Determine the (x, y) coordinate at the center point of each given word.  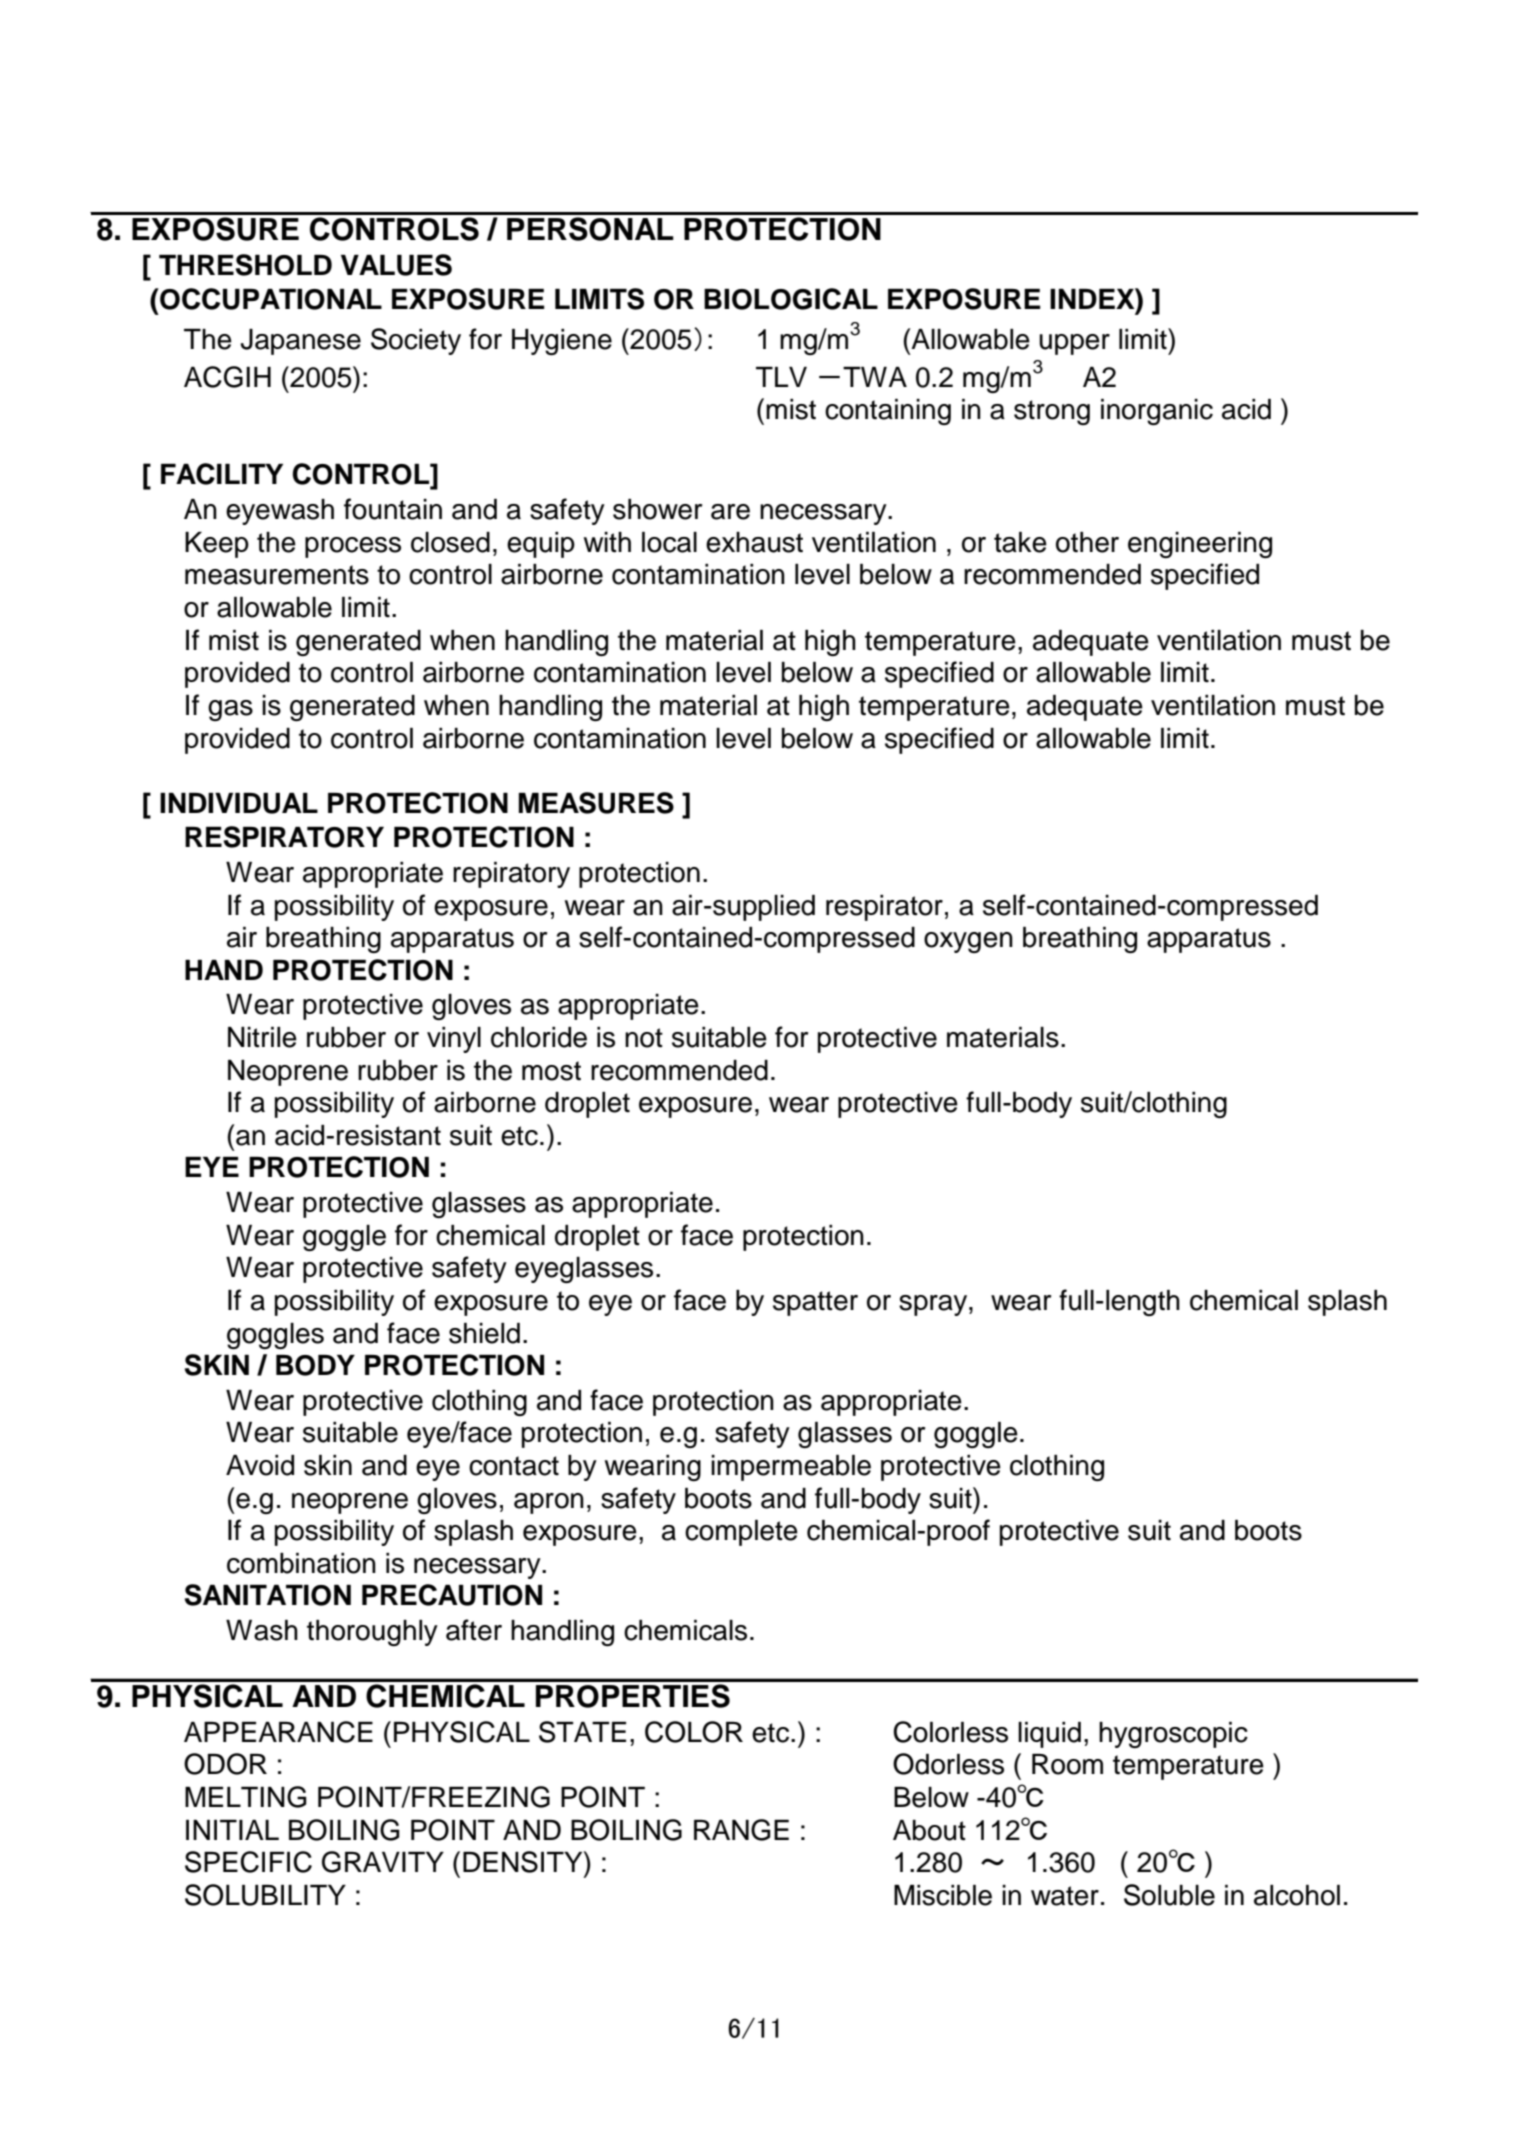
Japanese (300, 342)
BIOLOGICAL (791, 299)
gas (230, 710)
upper (1074, 344)
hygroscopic (1173, 1735)
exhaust (754, 542)
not (644, 1038)
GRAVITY (383, 1862)
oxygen (968, 942)
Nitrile (262, 1037)
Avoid (260, 1465)
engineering (1200, 545)
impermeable (791, 1468)
